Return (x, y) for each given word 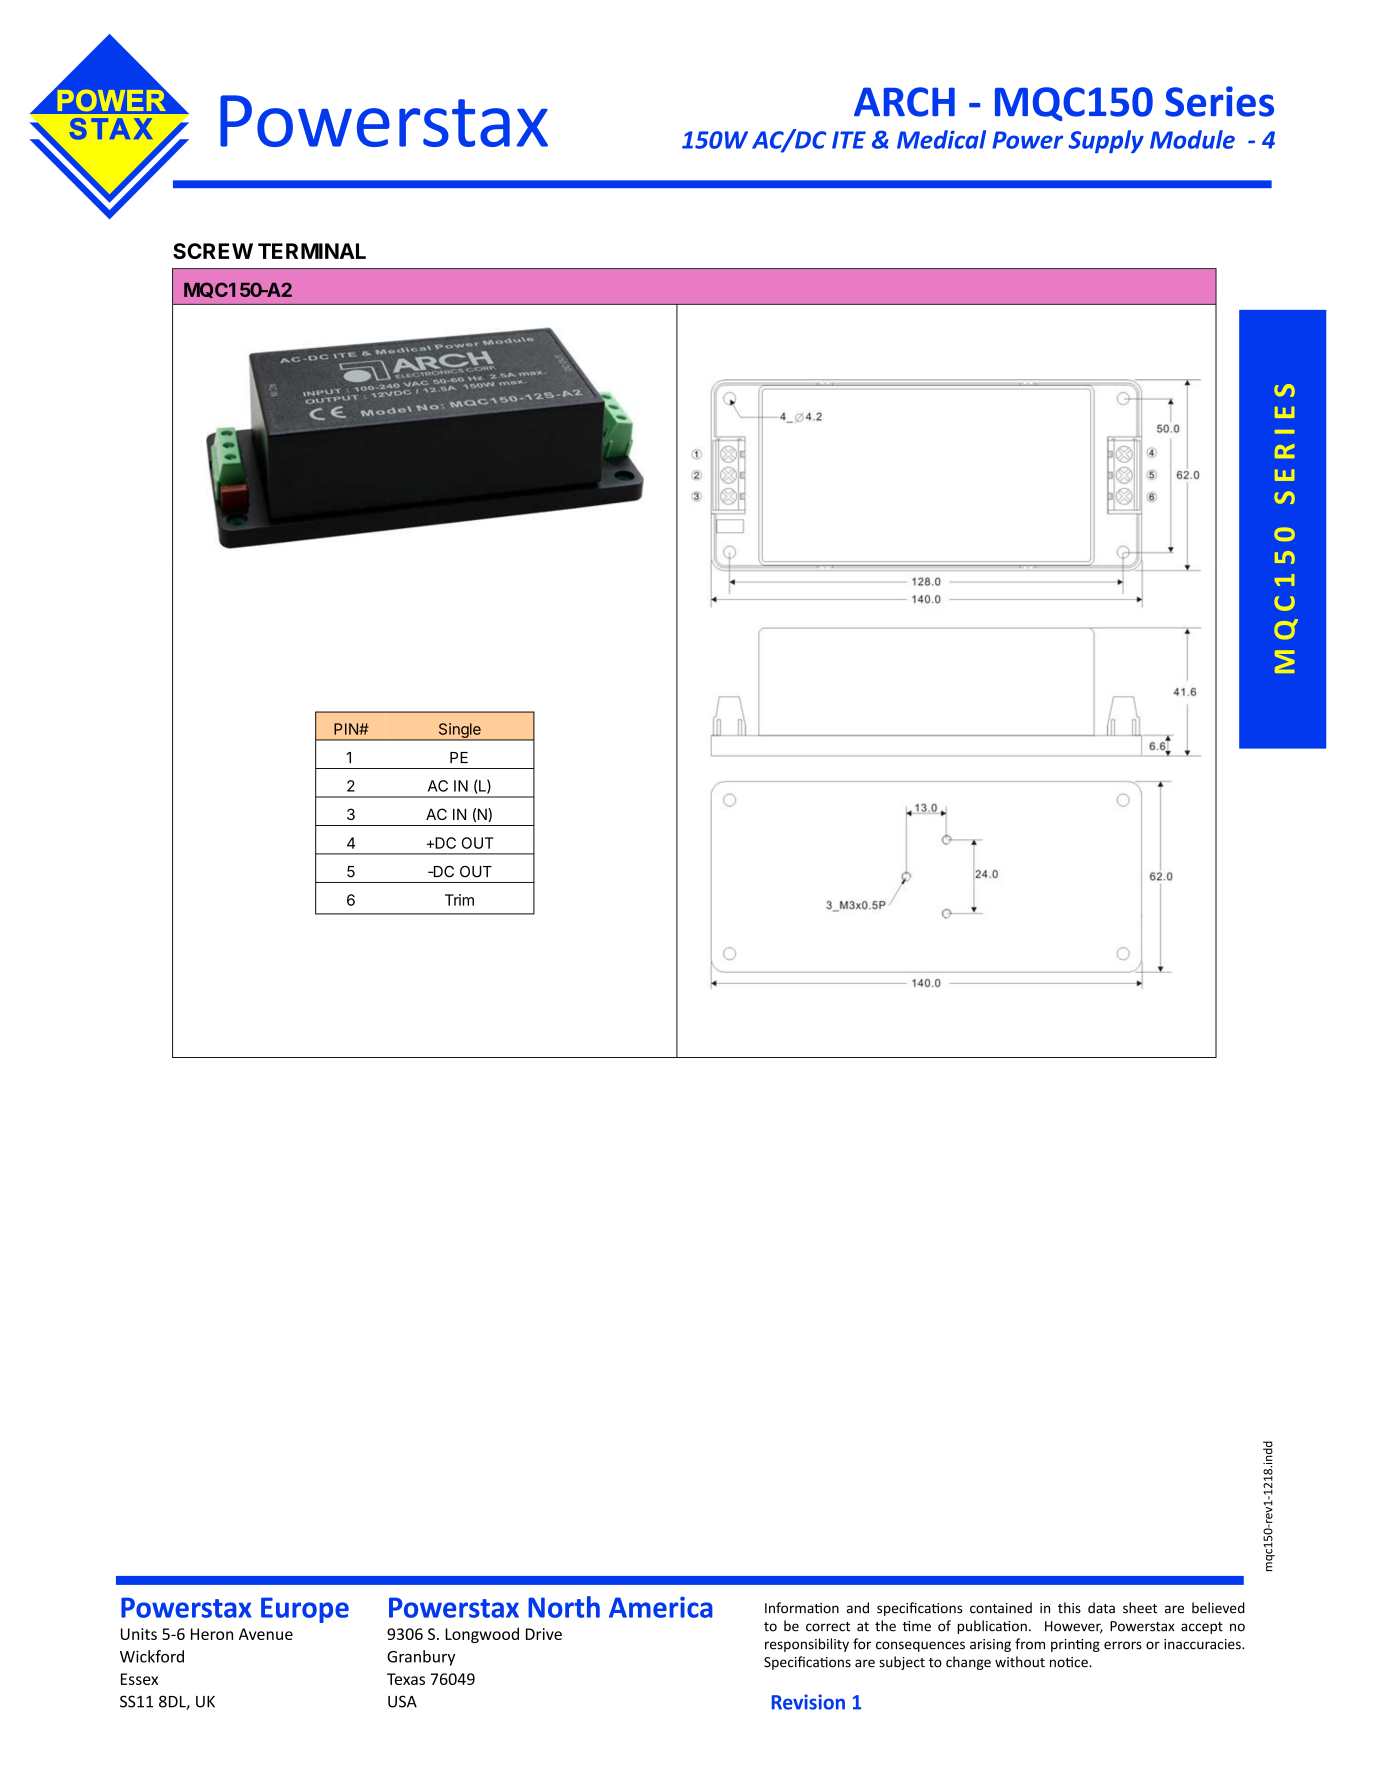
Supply (1106, 141)
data (1101, 1608)
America (661, 1607)
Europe (305, 1610)
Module (1192, 139)
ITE (849, 140)
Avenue (266, 1634)
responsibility (807, 1645)
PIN (347, 729)
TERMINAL (312, 251)
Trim (459, 900)
